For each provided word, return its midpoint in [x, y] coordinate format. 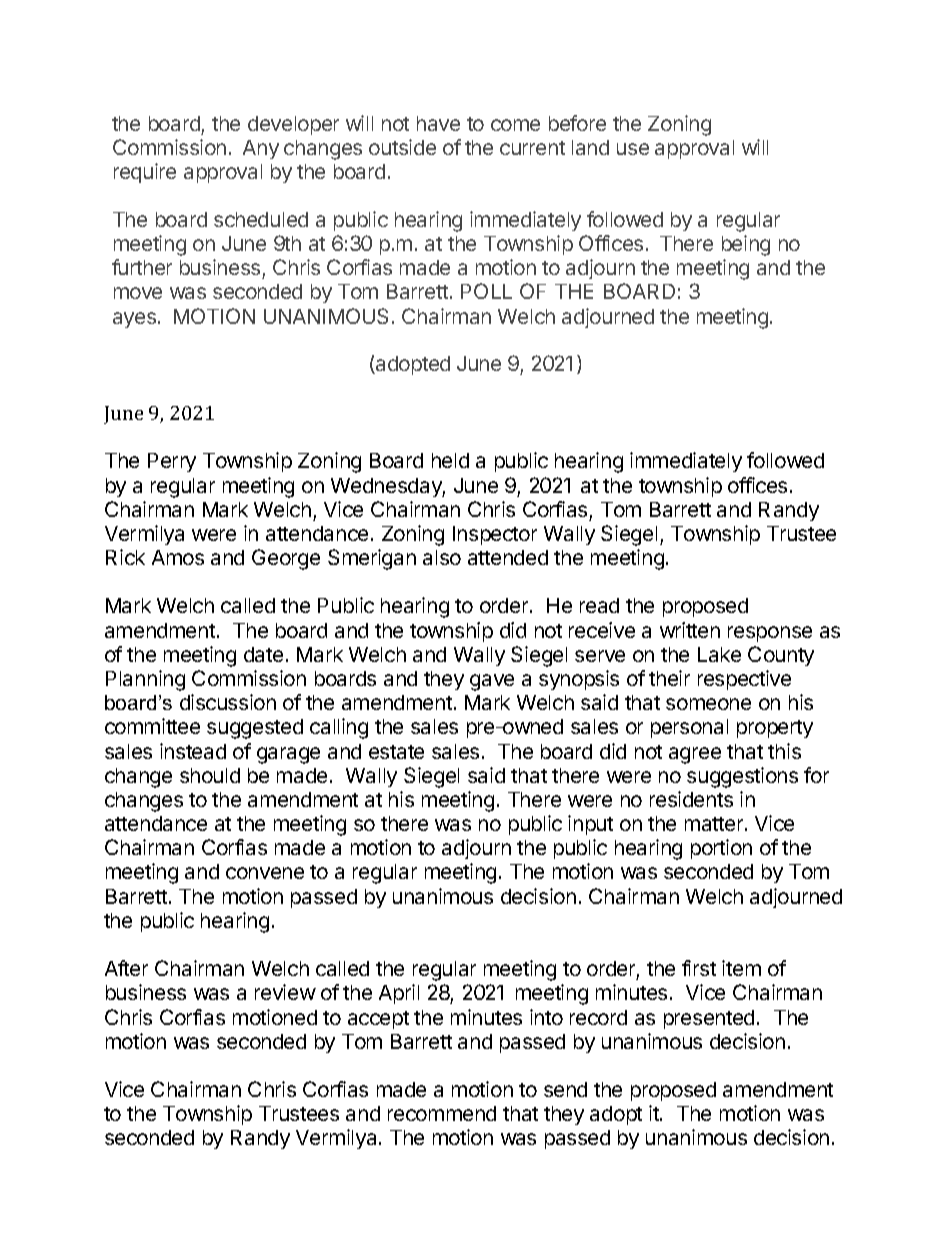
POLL [486, 291]
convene [265, 873]
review [285, 992]
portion [721, 849]
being [746, 245]
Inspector [495, 535]
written [690, 630]
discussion [228, 702]
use [633, 149]
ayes [134, 320]
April [399, 994]
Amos [178, 557]
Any [261, 149]
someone [708, 704]
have [438, 123]
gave [492, 682]
